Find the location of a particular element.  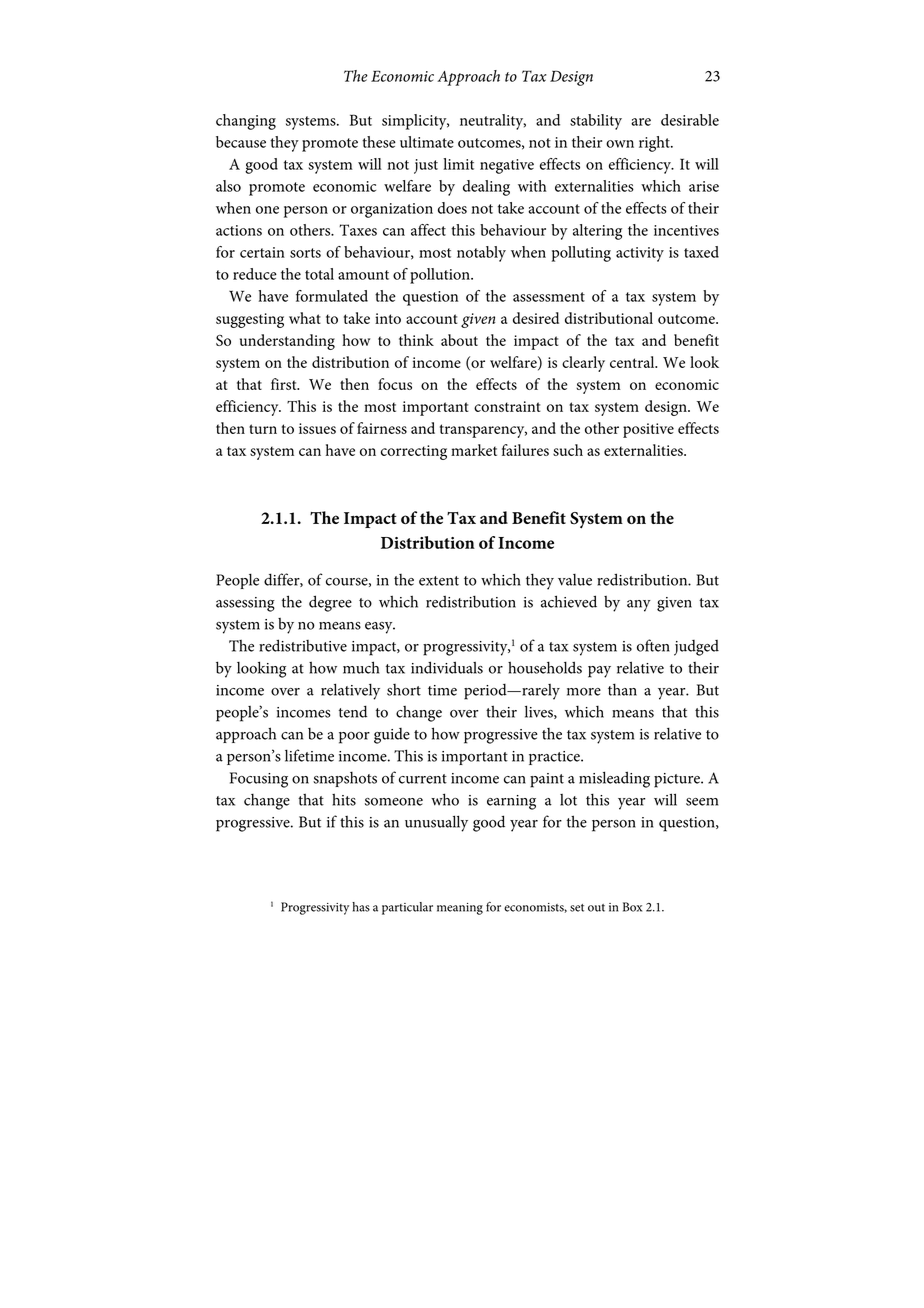

meaning is located at coordinates (460, 909).
